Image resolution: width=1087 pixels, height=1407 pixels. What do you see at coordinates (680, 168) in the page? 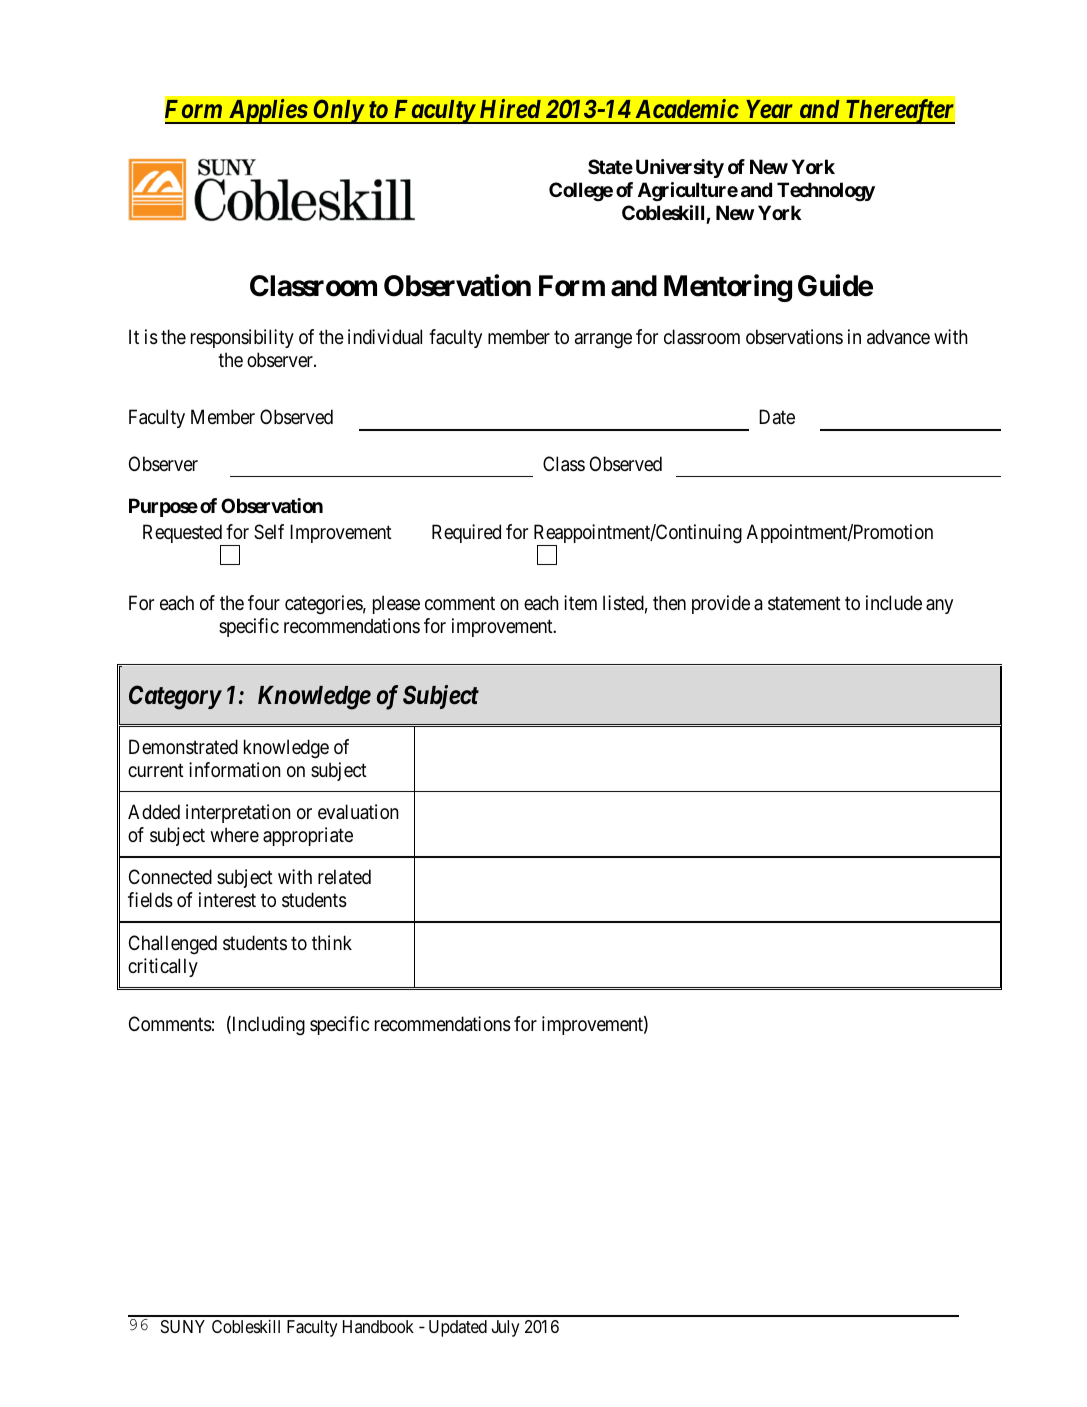
I see `University` at bounding box center [680, 168].
